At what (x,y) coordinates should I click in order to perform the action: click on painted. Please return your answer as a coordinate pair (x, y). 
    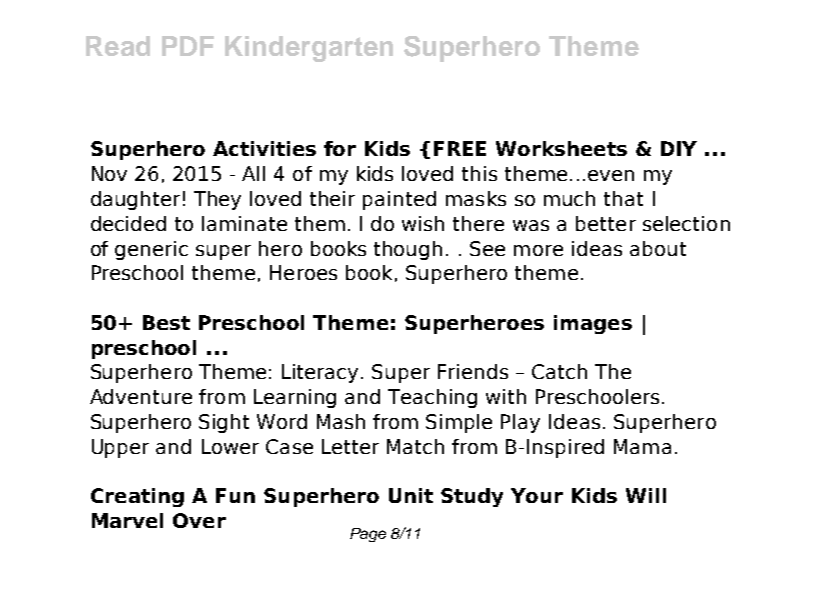
    Looking at the image, I should click on (399, 200).
